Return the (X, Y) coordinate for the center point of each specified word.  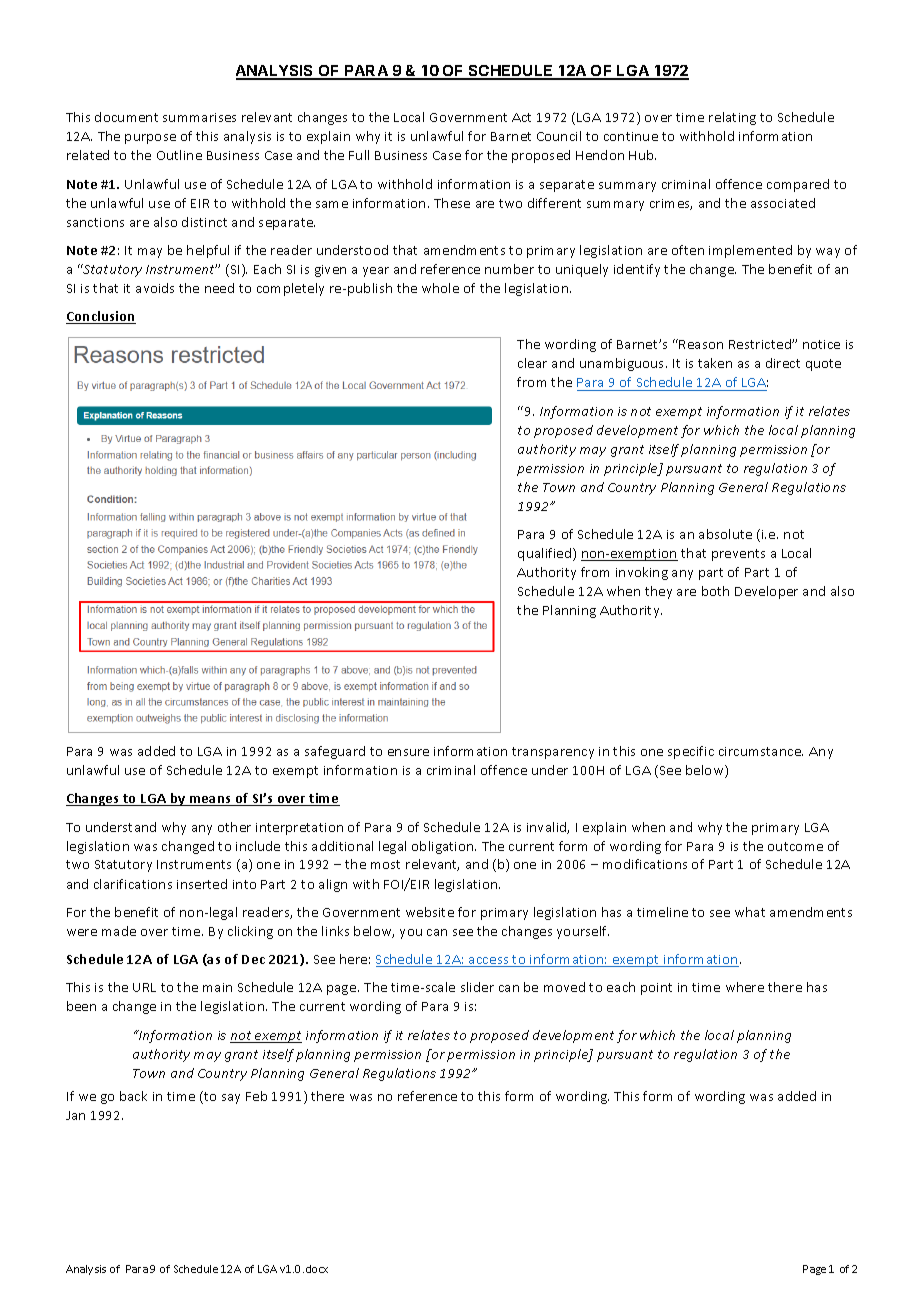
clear (532, 363)
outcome (795, 846)
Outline (179, 155)
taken (715, 363)
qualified (546, 554)
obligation (444, 847)
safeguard (335, 752)
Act (521, 117)
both (715, 591)
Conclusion (101, 317)
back (133, 1096)
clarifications (133, 884)
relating (732, 118)
